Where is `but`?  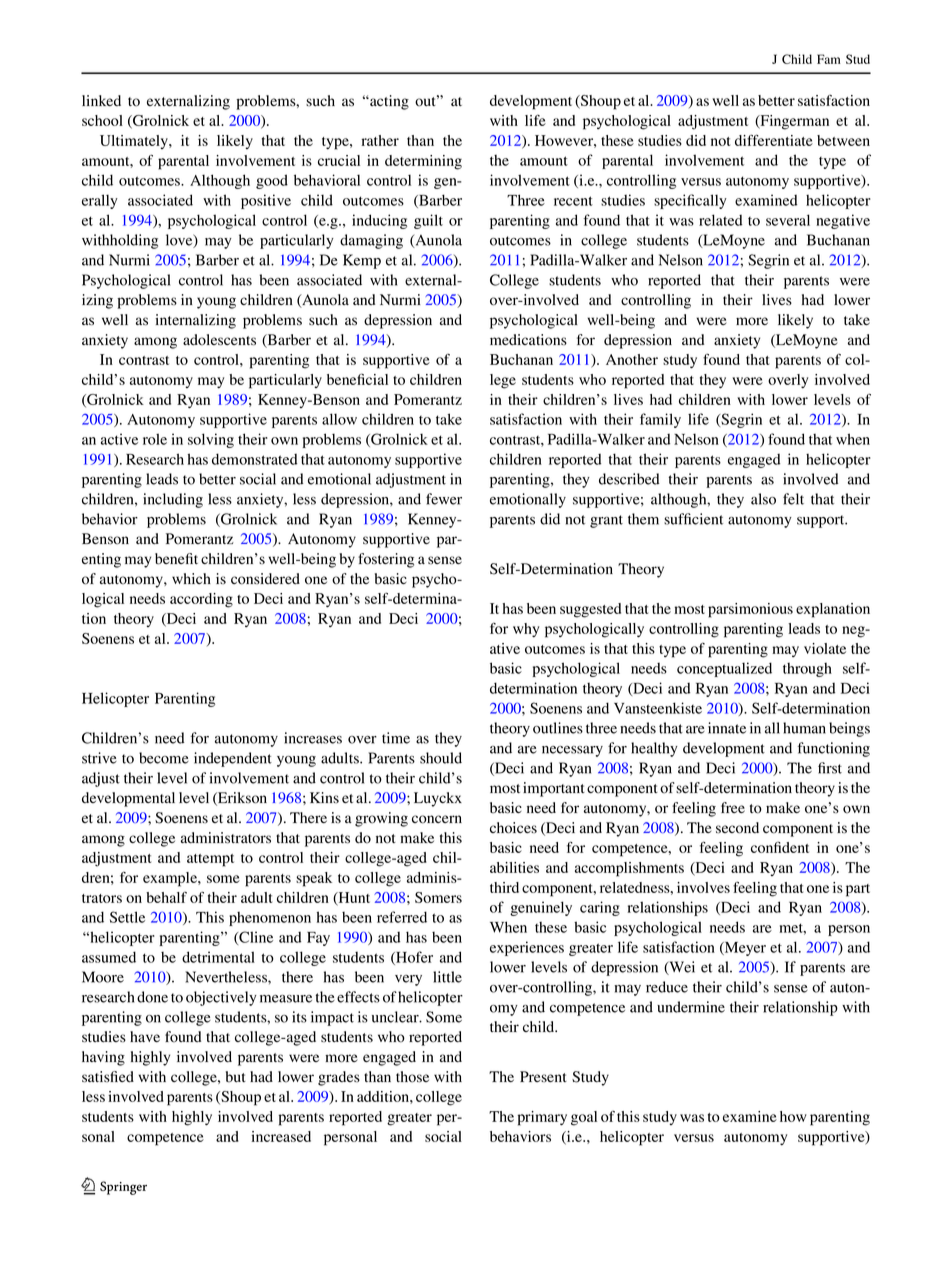 but is located at coordinates (236, 1077).
